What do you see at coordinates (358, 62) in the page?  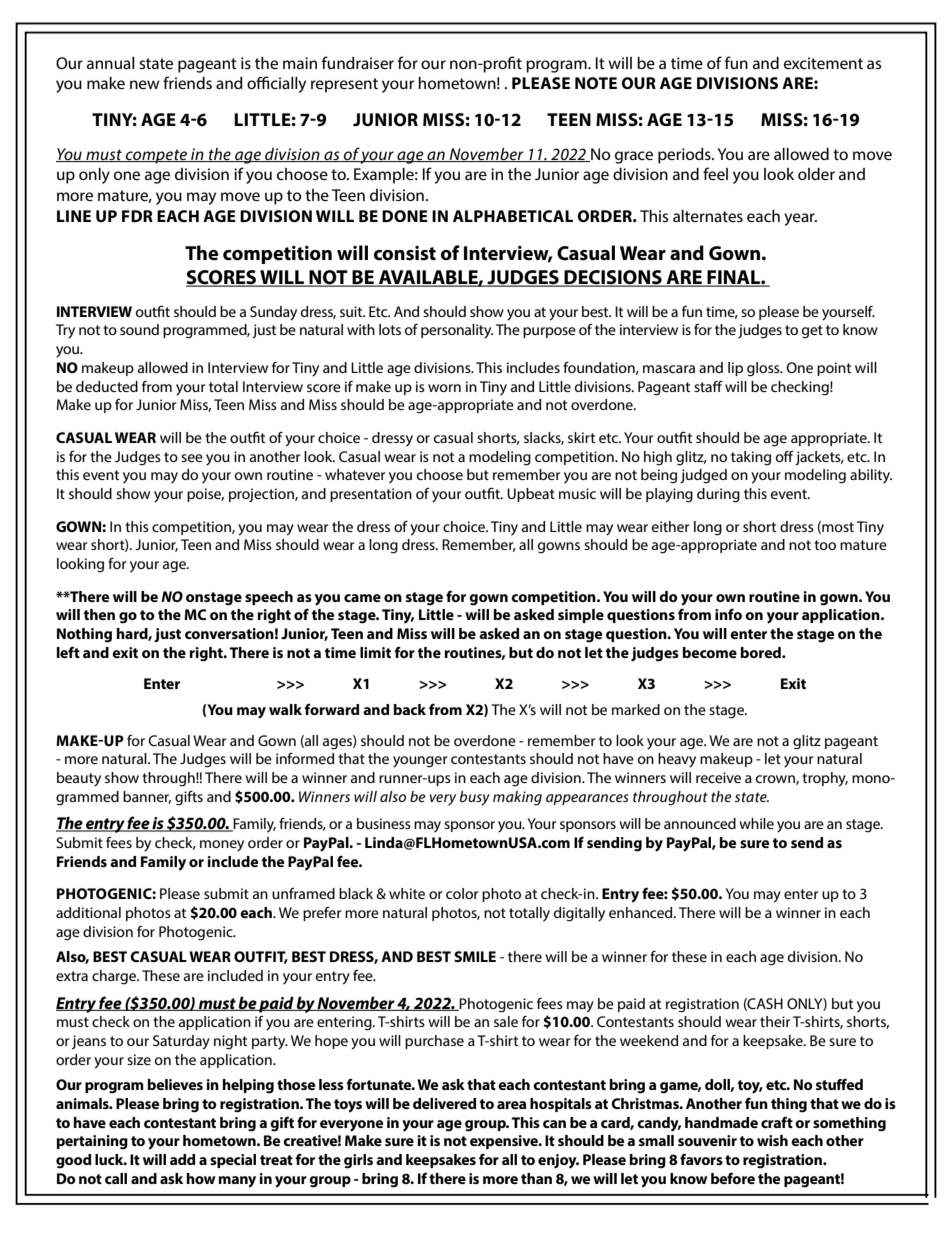 I see `fundraiser` at bounding box center [358, 62].
